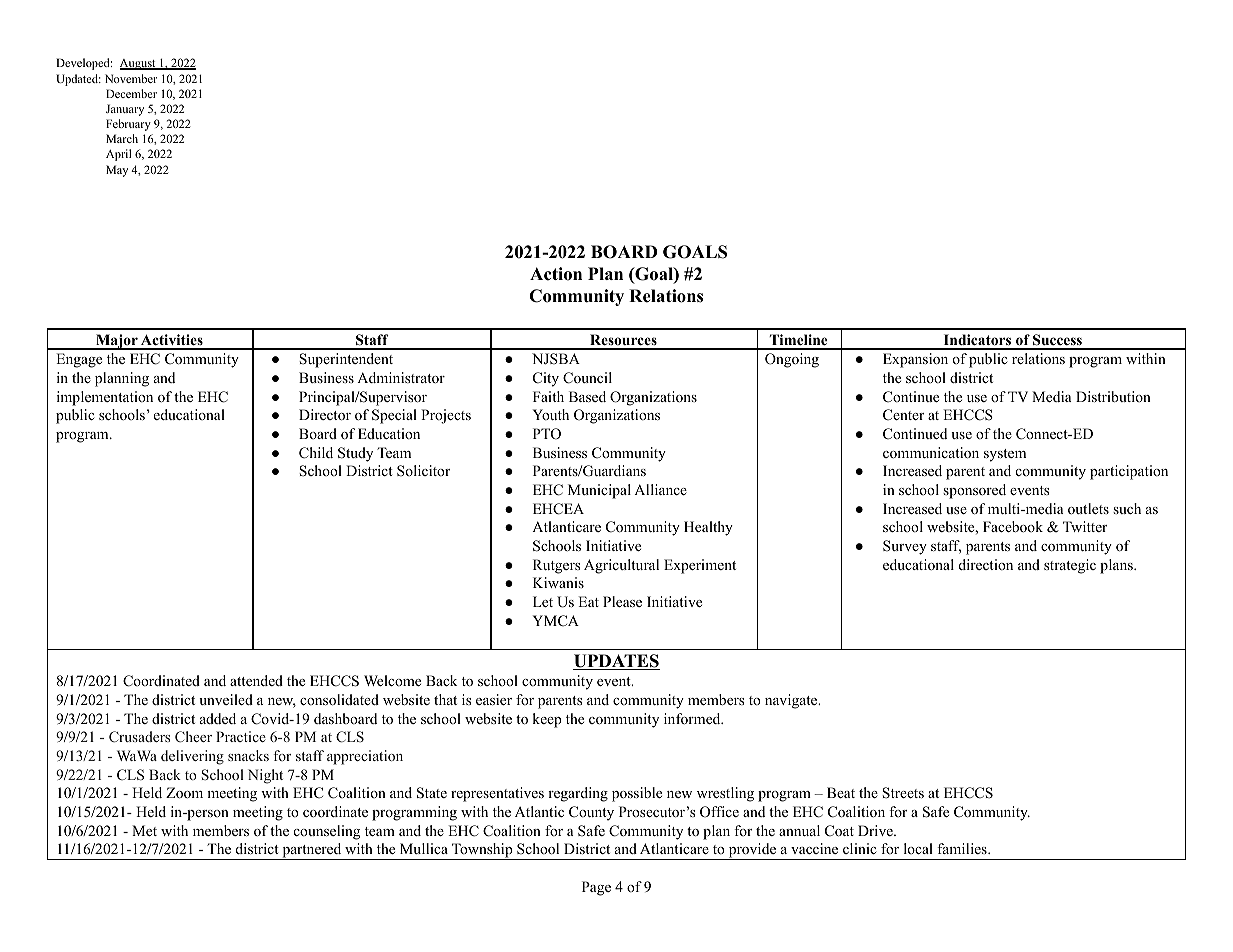 This document has width=1233, height=952. What do you see at coordinates (139, 64) in the document?
I see `August` at bounding box center [139, 64].
